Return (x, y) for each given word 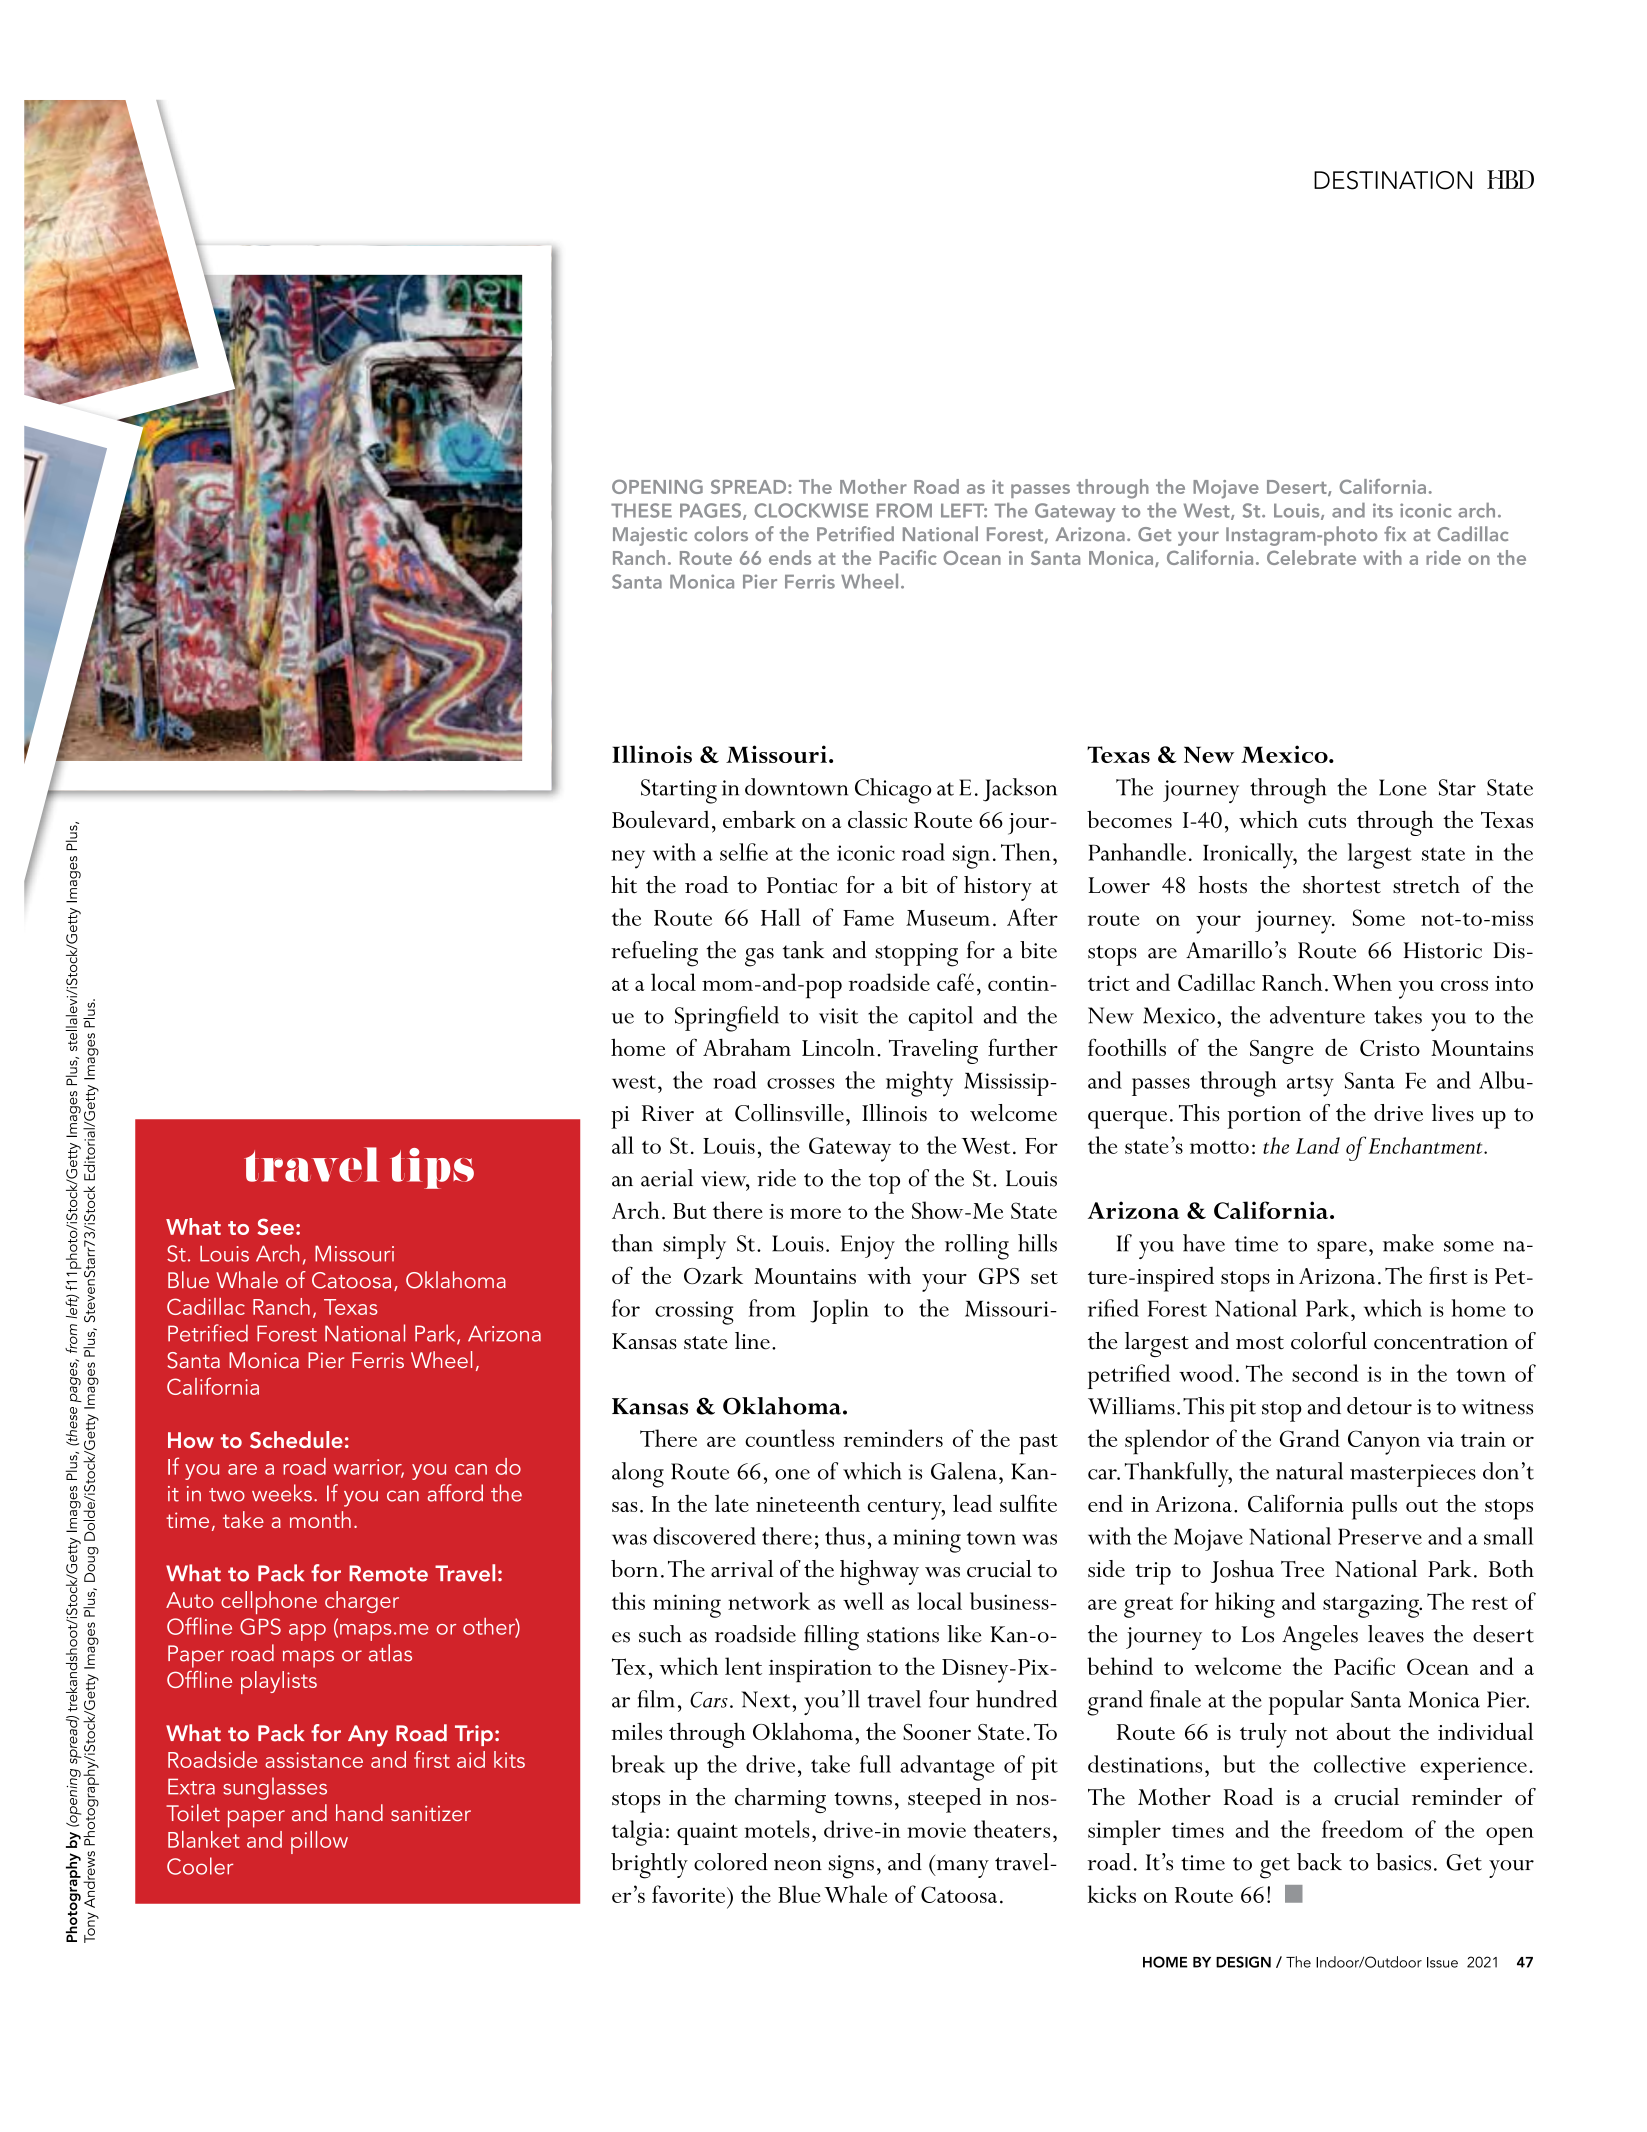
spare (1342, 1250)
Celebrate (1311, 557)
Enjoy (868, 1247)
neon (798, 1865)
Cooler (200, 1866)
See (276, 1226)
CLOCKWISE (811, 510)
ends (790, 557)
